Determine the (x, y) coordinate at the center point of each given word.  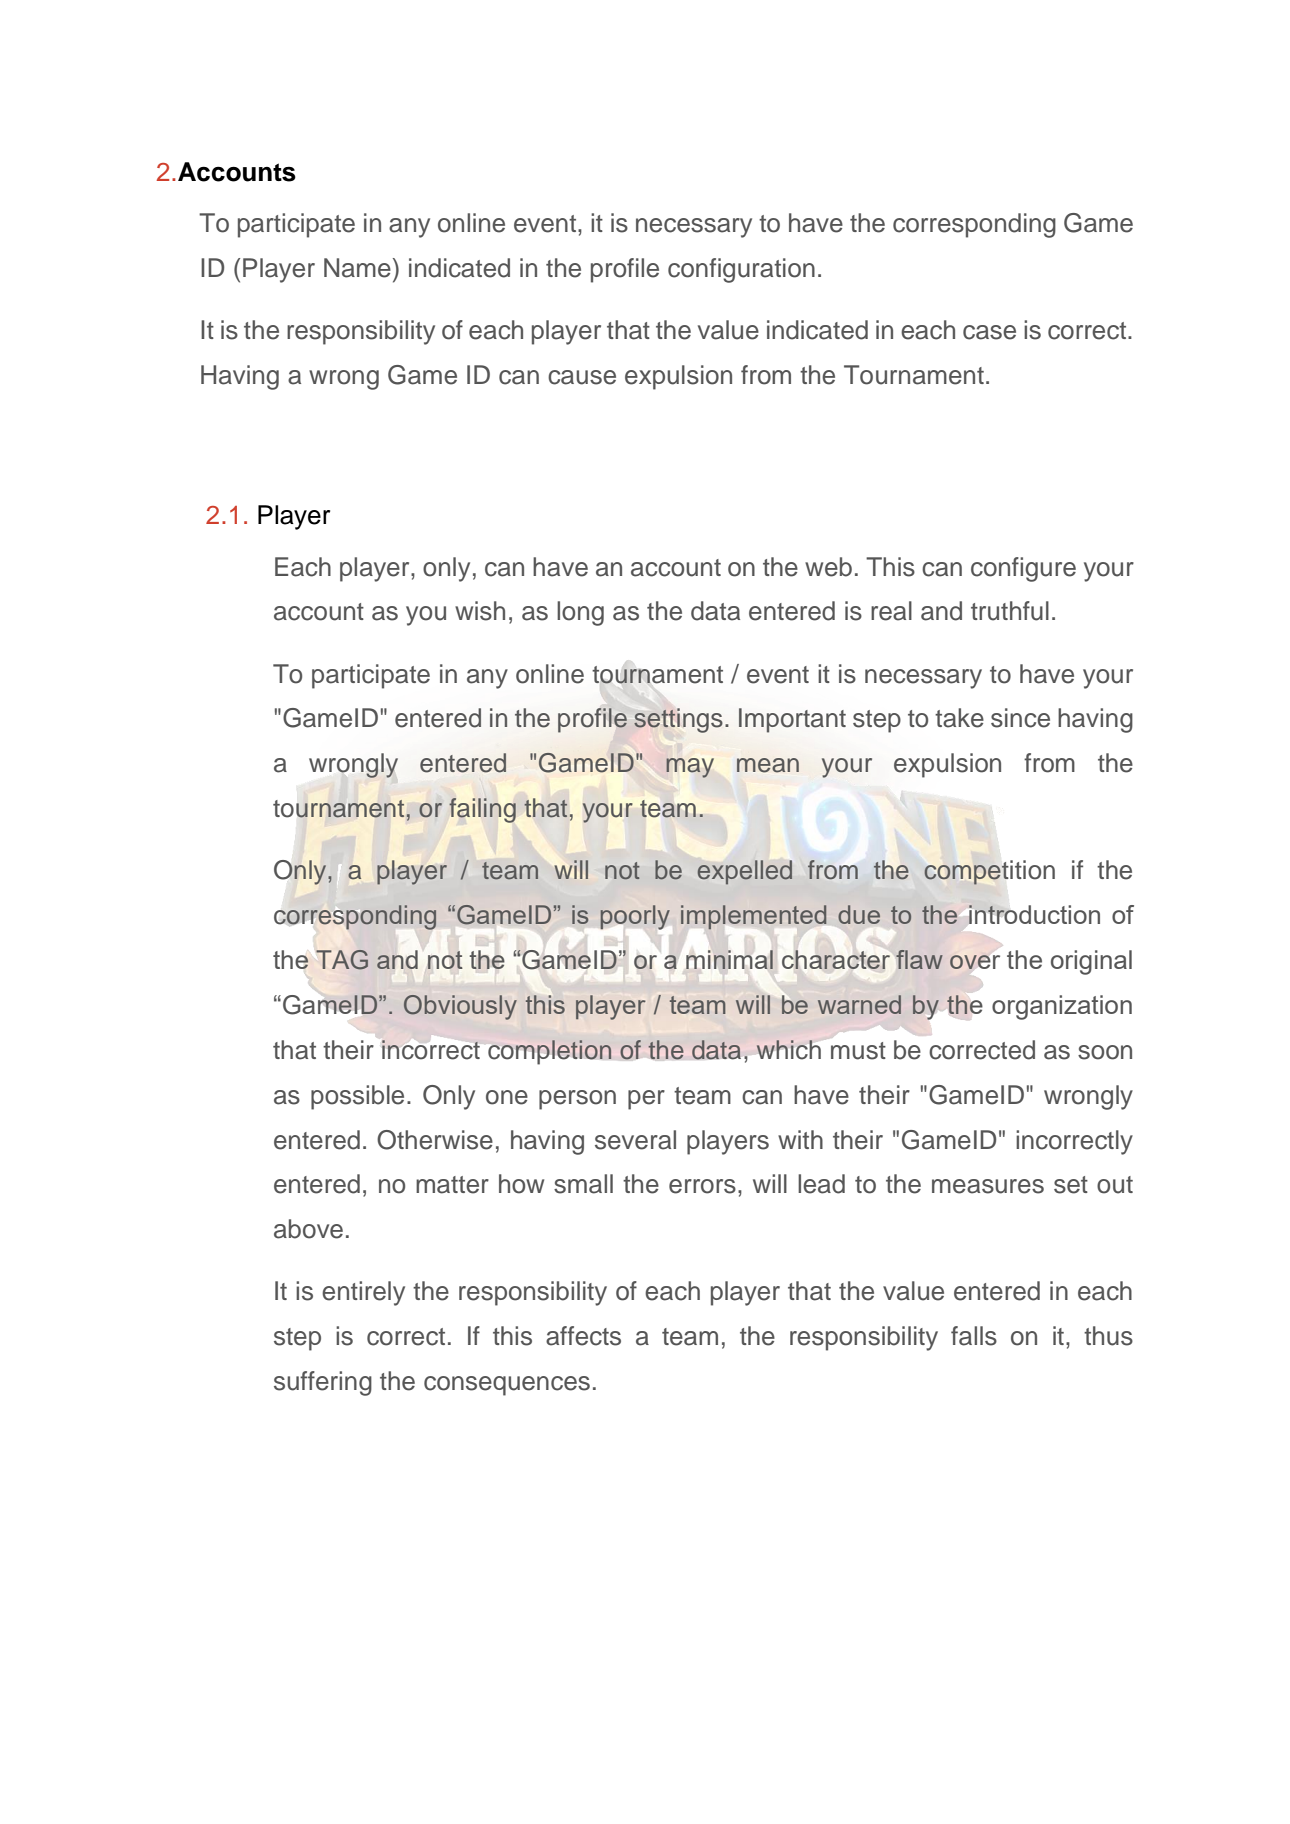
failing (482, 810)
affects (583, 1336)
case (989, 332)
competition (989, 872)
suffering (323, 1383)
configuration (741, 270)
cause (582, 377)
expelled (745, 872)
